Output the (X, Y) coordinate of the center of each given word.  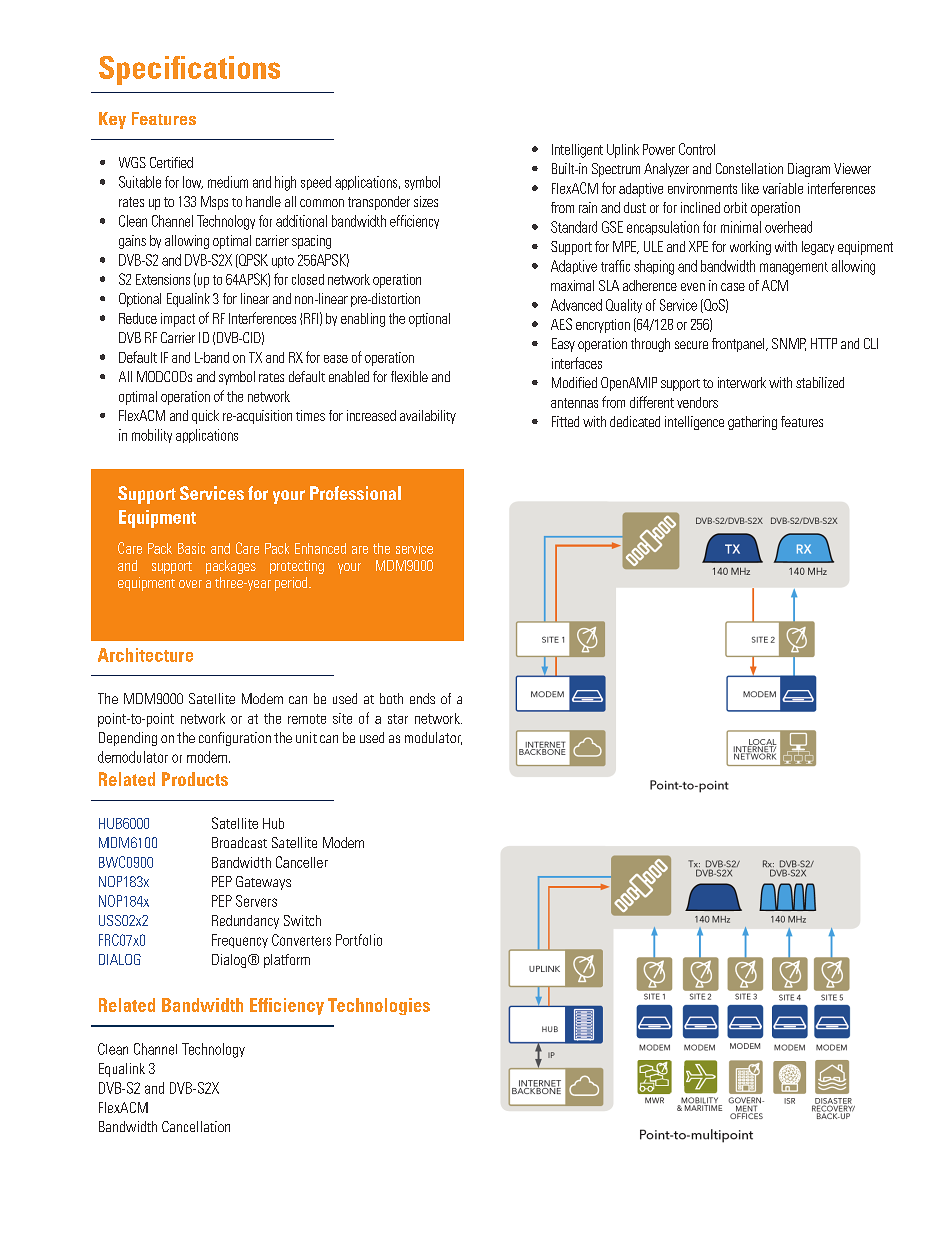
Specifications (189, 70)
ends (422, 698)
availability (428, 417)
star (398, 719)
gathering (752, 423)
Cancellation (196, 1126)
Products (195, 779)
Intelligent (577, 151)
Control (697, 149)
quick (205, 417)
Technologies (379, 1006)
